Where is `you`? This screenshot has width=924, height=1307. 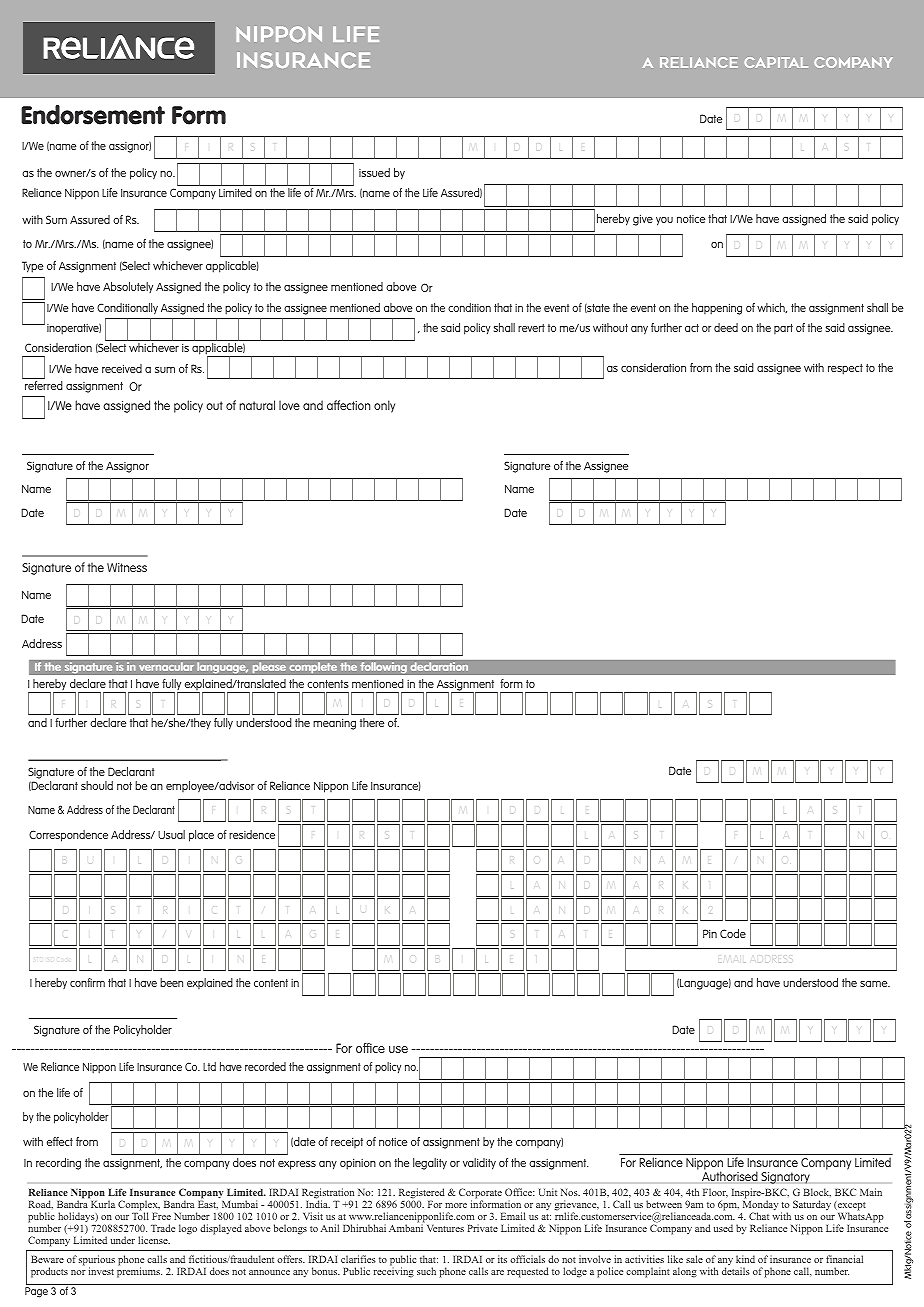 you is located at coordinates (664, 221).
